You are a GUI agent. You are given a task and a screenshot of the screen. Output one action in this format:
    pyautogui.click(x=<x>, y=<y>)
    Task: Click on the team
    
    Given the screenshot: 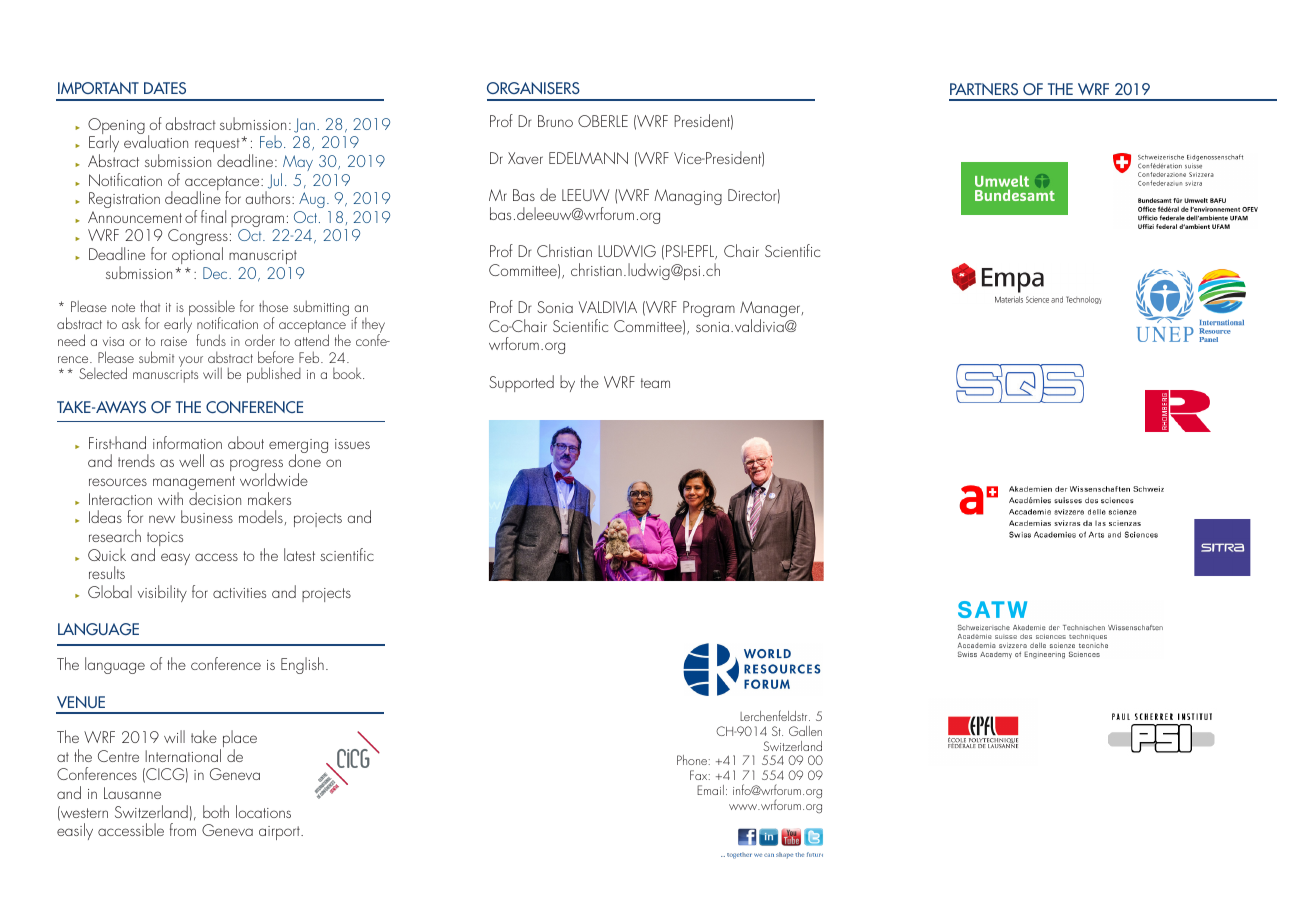 What is the action you would take?
    pyautogui.click(x=655, y=383)
